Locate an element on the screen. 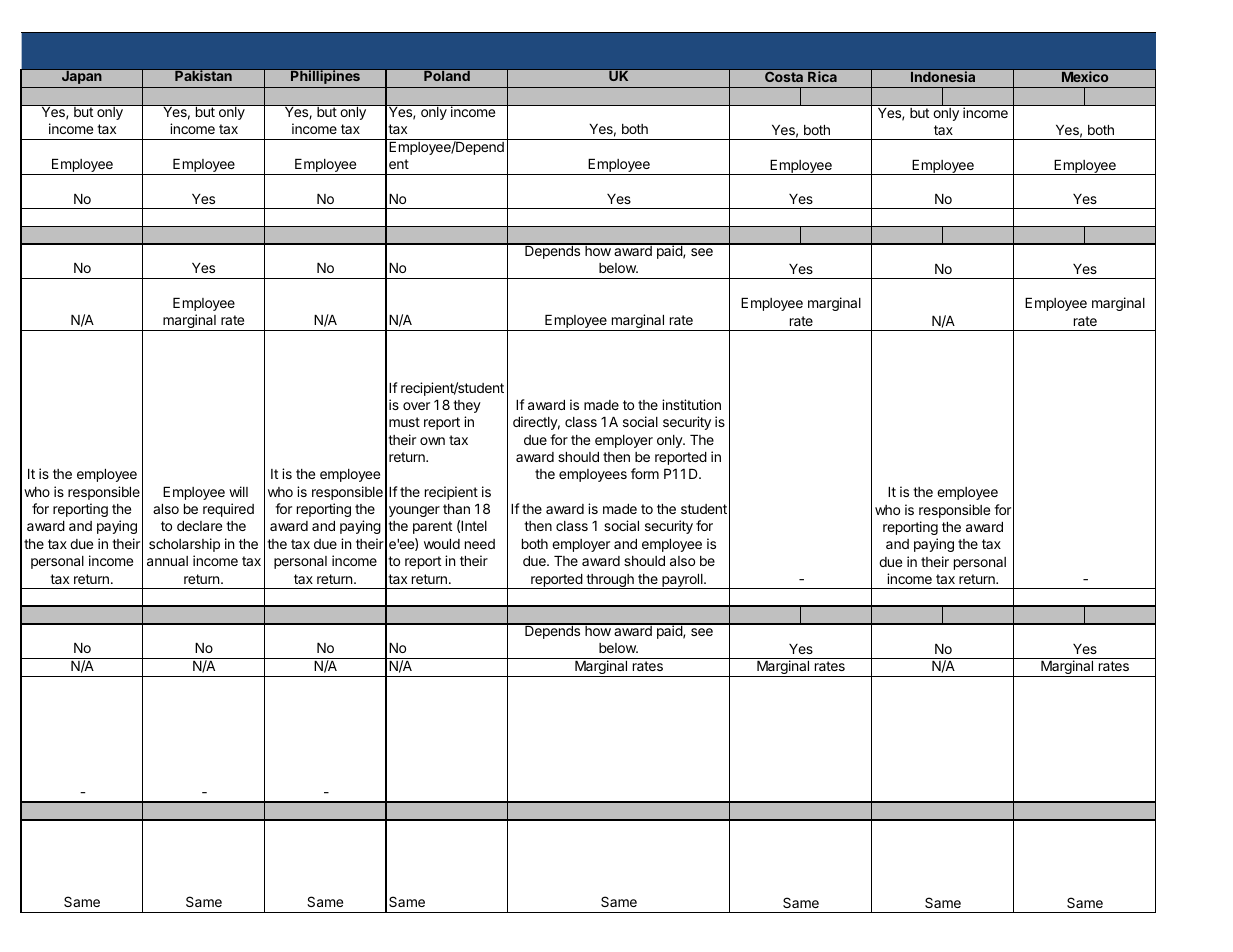 This screenshot has height=952, width=1233. need is located at coordinates (480, 544).
